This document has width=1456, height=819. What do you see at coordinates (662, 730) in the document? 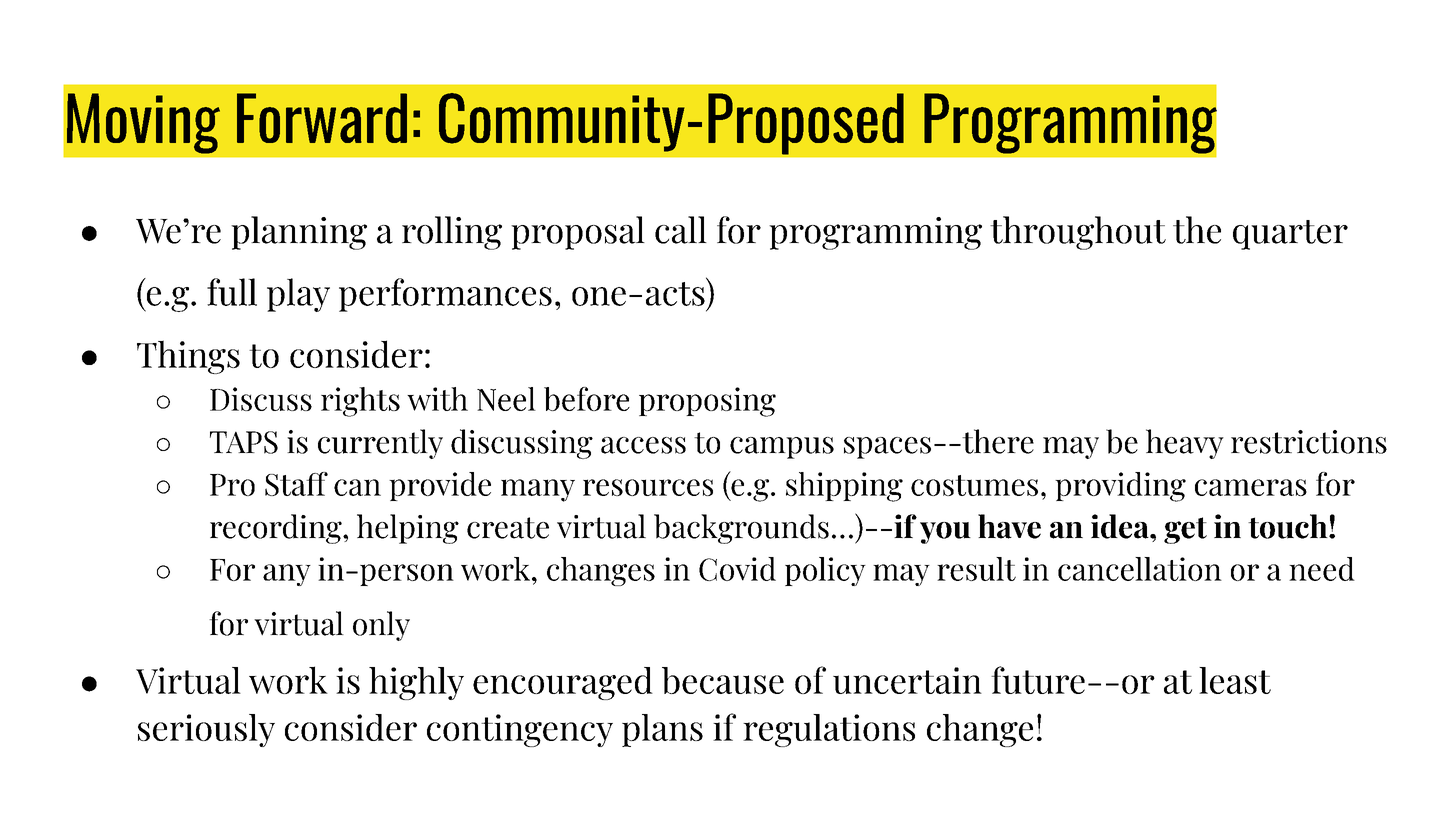
I see `plans` at bounding box center [662, 730].
